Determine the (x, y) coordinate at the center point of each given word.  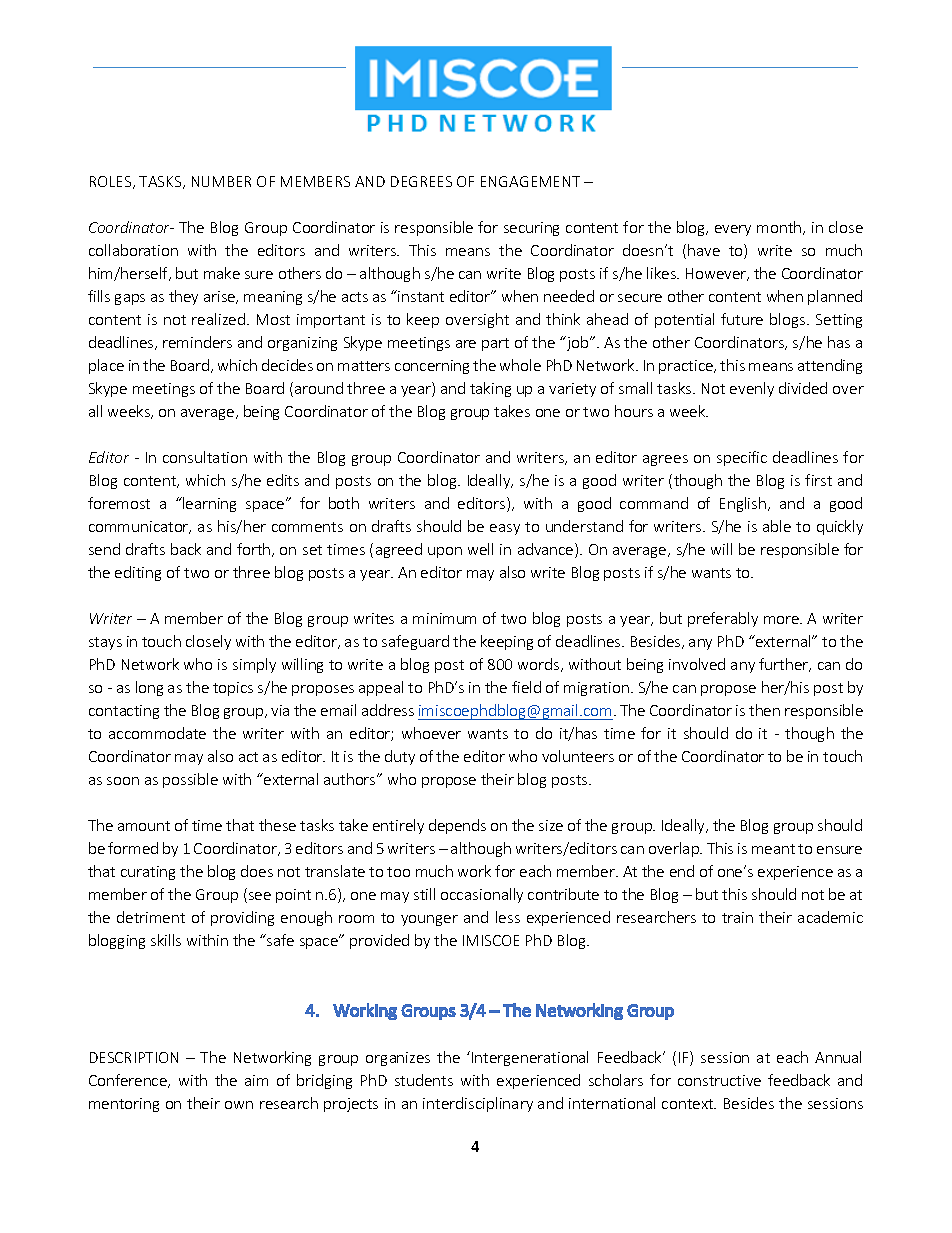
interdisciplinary (478, 1104)
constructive (719, 1080)
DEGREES (421, 181)
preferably (723, 619)
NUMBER (221, 181)
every (733, 230)
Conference (129, 1081)
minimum (444, 618)
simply (254, 665)
